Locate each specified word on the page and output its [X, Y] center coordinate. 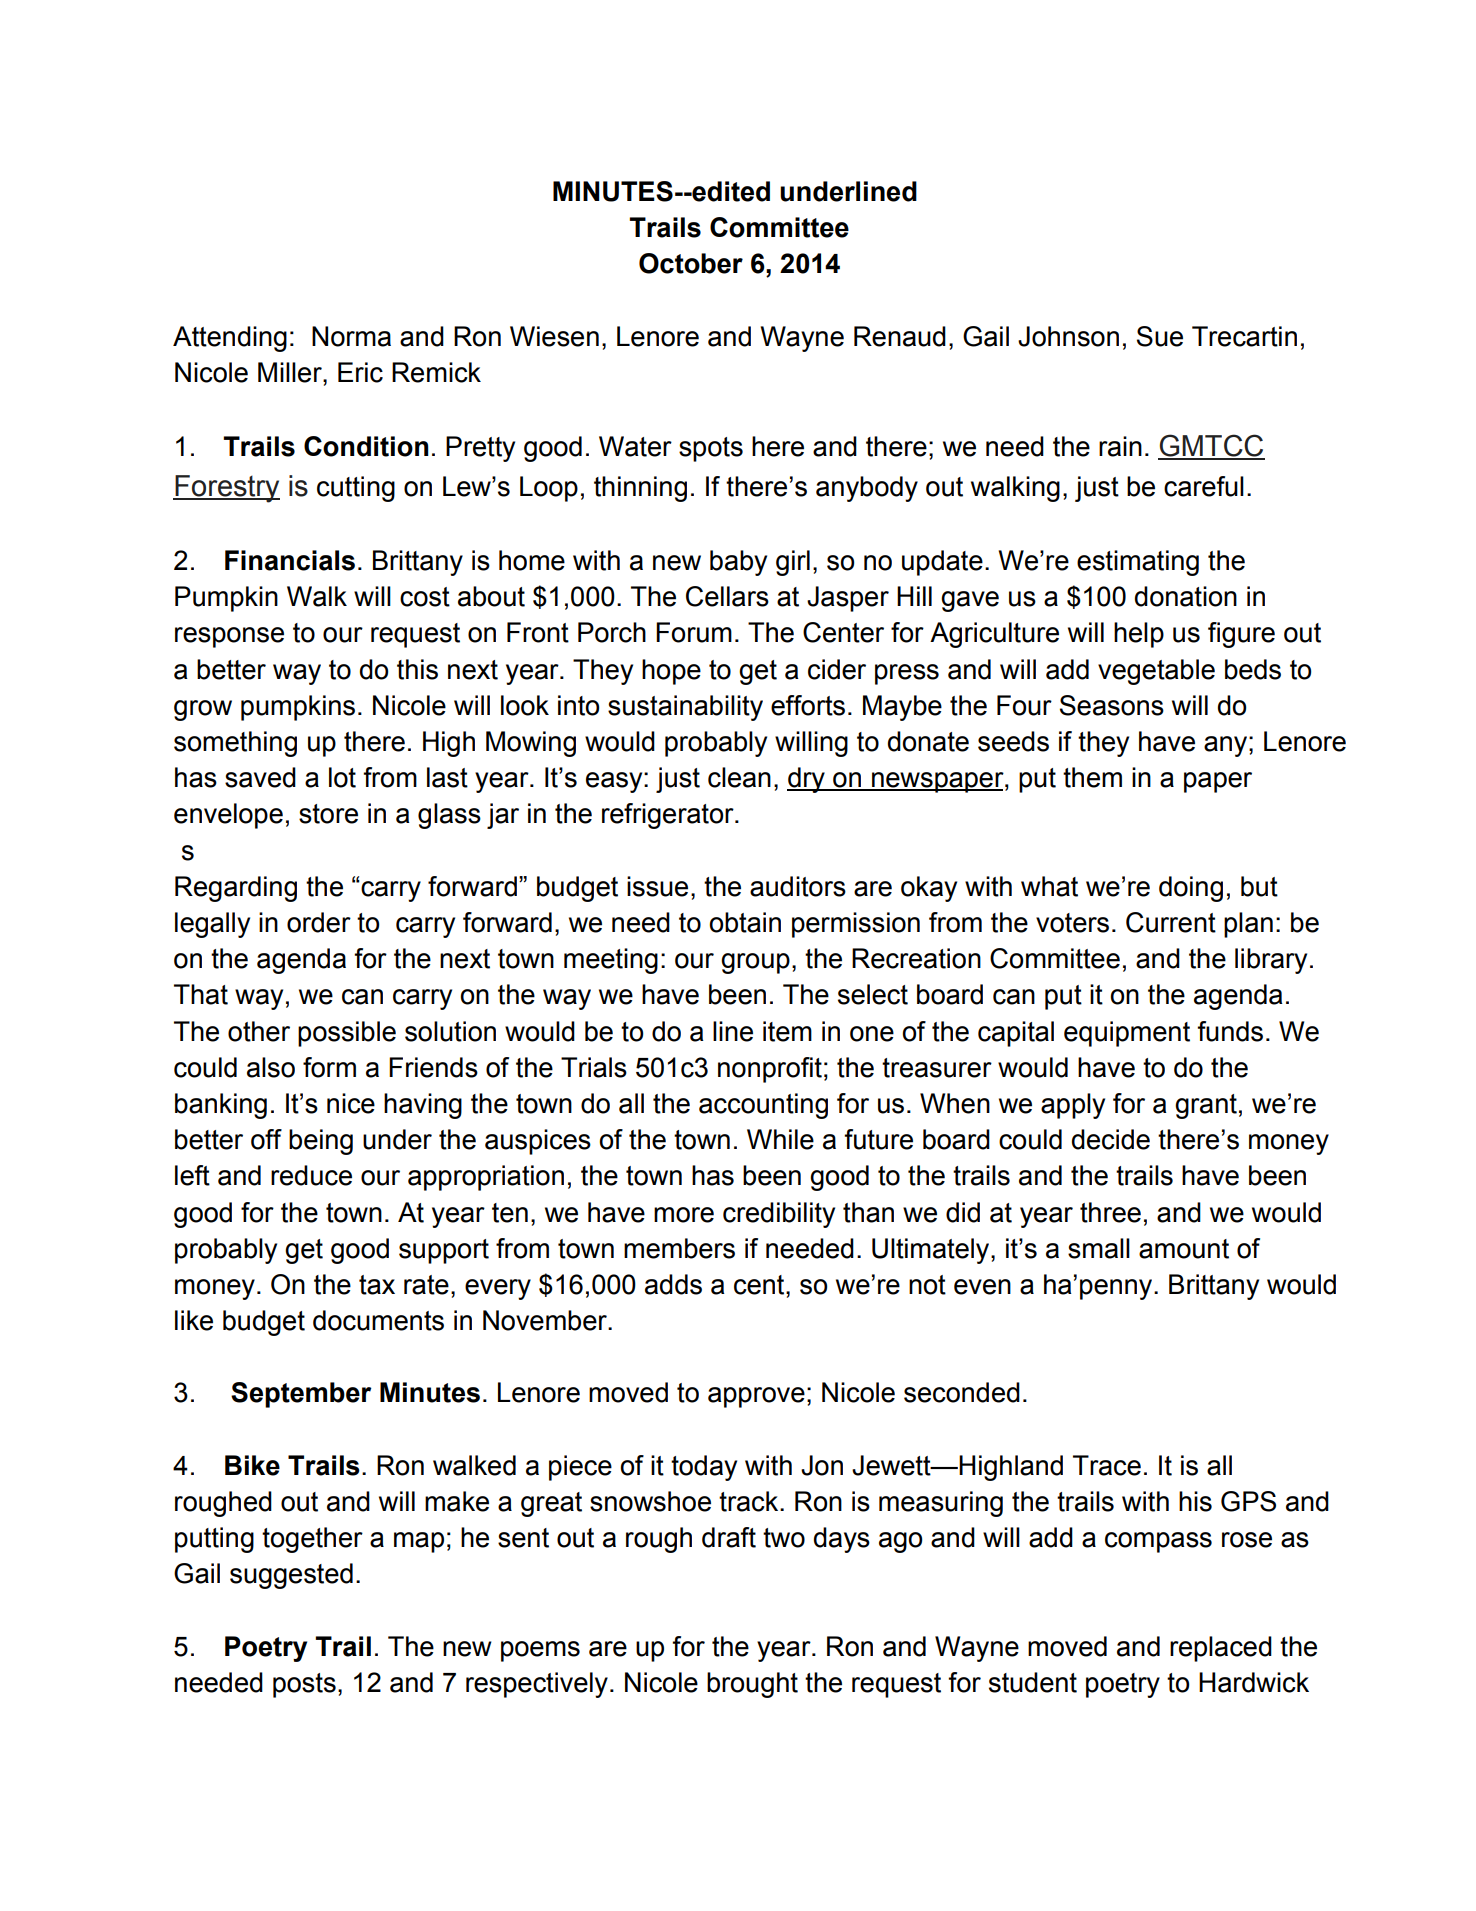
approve [756, 1397]
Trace [1107, 1465]
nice [351, 1103]
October [691, 263]
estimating [1138, 563]
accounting [763, 1106]
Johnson [1068, 336]
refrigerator [669, 816]
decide [1111, 1139]
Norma [351, 336]
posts [304, 1685]
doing [1191, 889]
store [328, 814]
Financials [290, 560]
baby [738, 563]
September [301, 1395]
